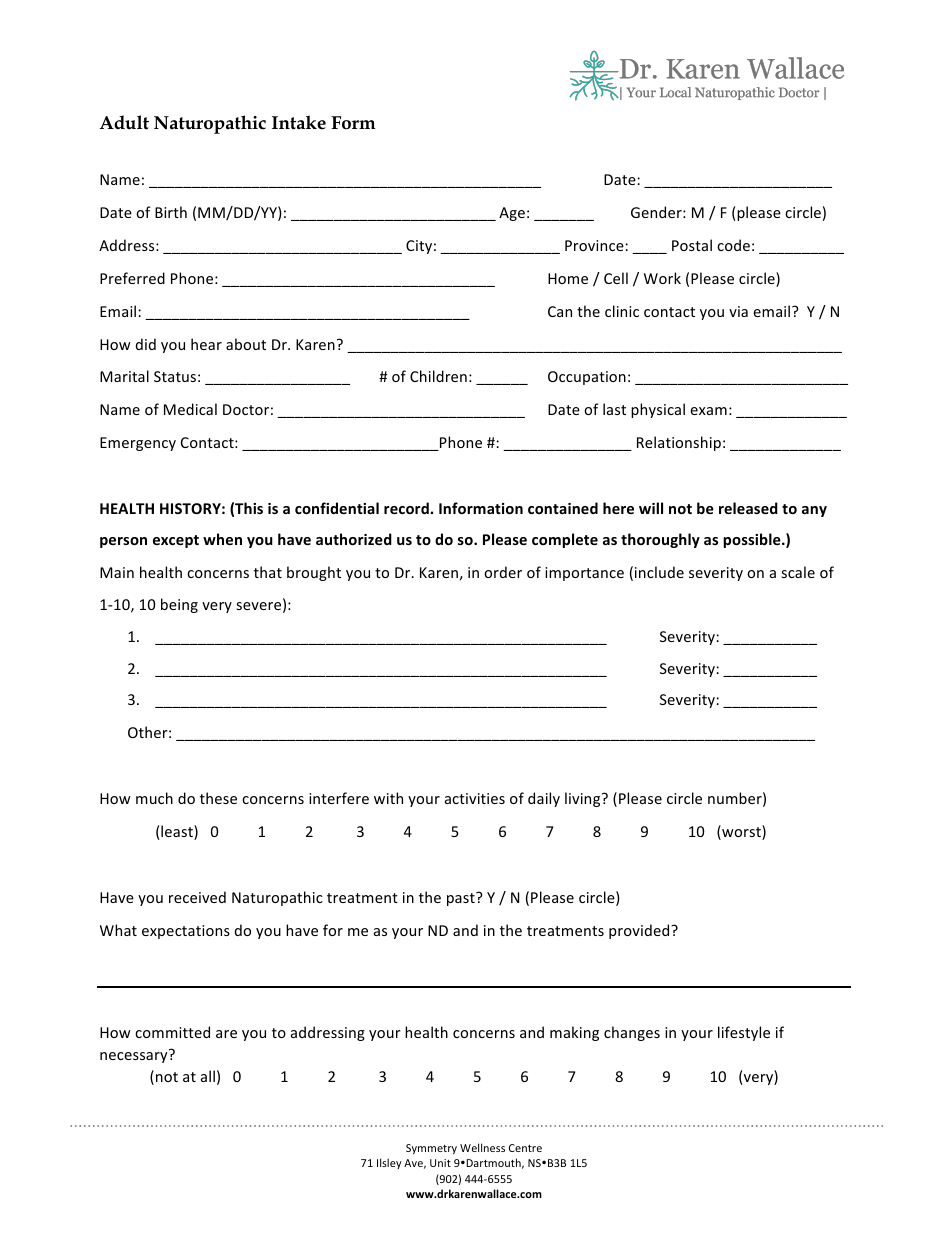 This document has height=1233, width=952. I want to click on provided, so click(640, 931).
